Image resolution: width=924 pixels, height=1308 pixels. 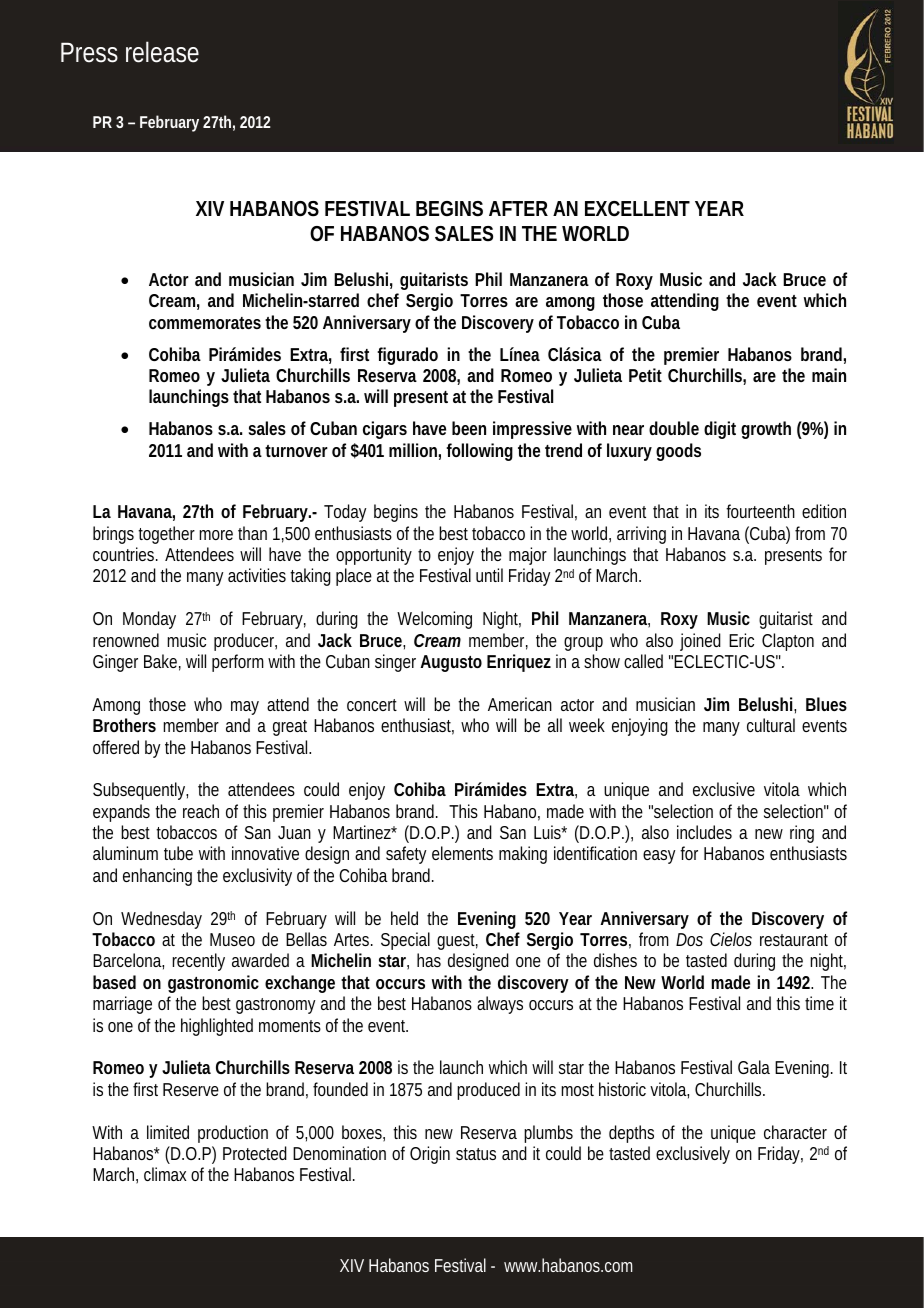 I want to click on Monday, so click(x=149, y=620).
